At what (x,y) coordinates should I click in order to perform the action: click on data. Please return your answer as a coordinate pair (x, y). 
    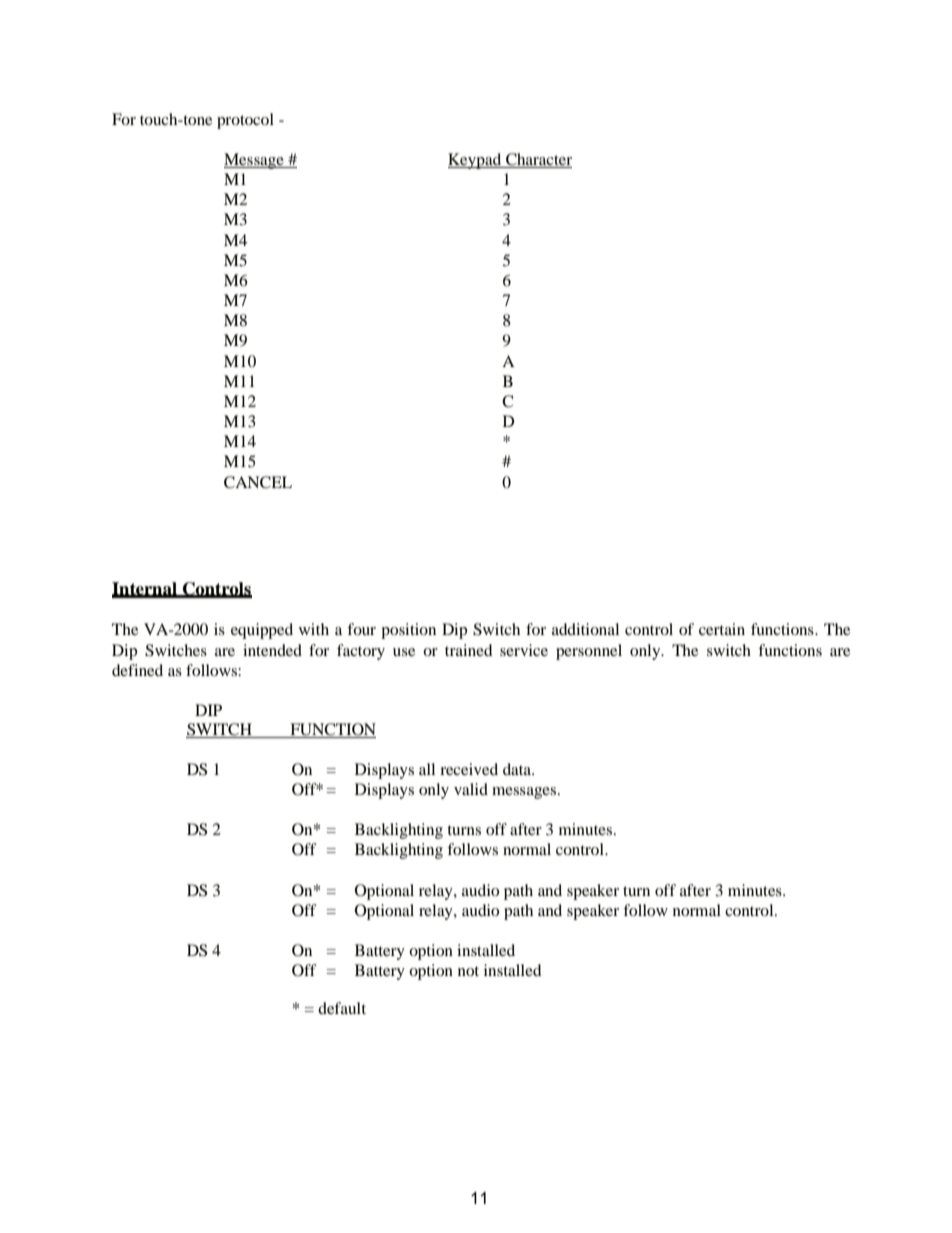
    Looking at the image, I should click on (518, 769).
